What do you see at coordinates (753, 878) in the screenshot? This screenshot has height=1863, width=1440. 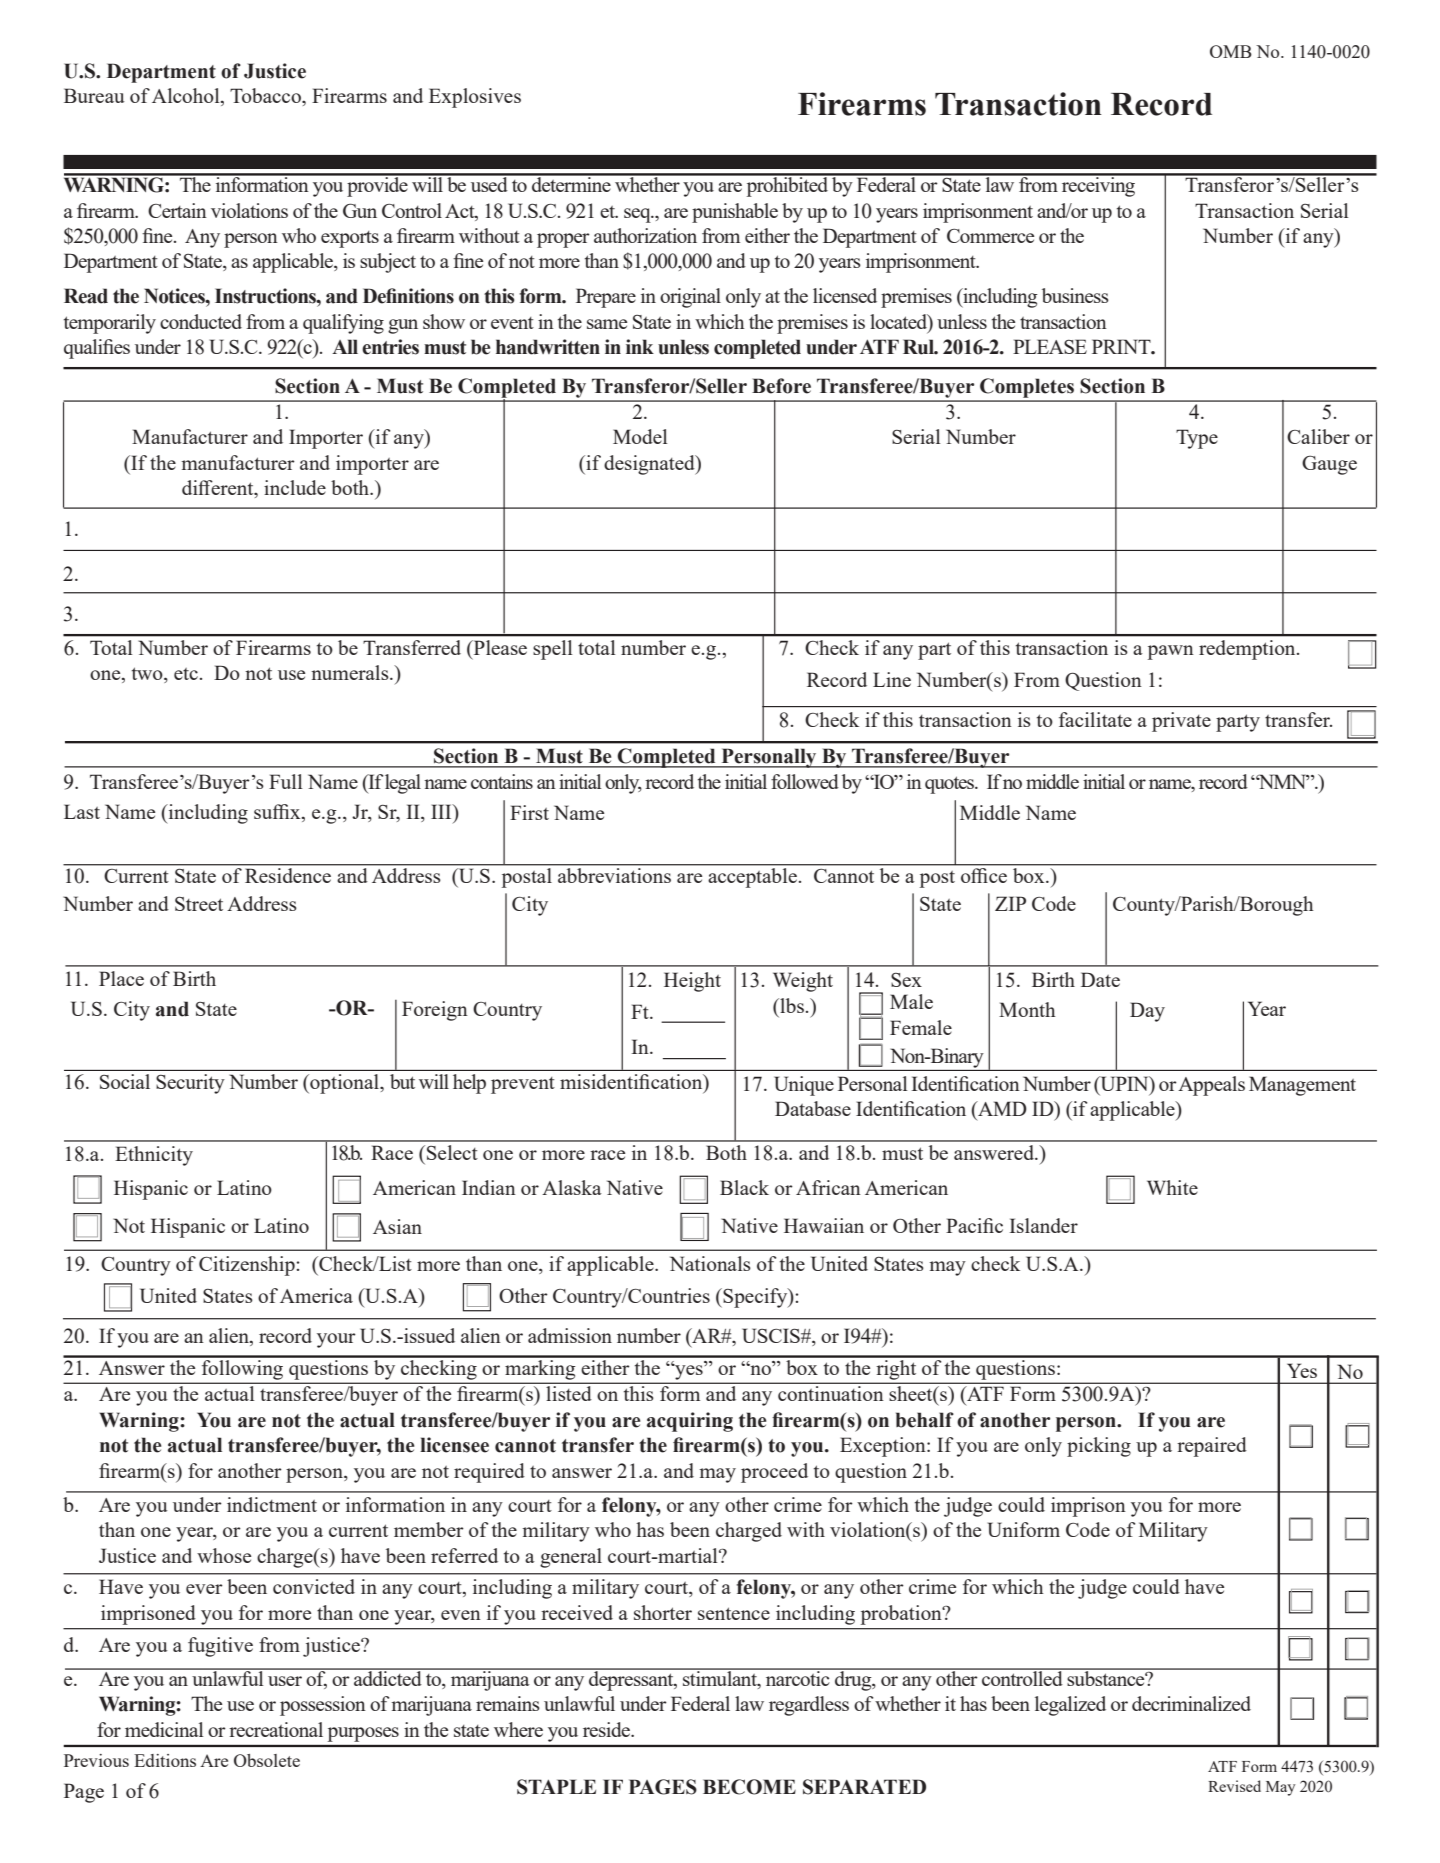 I see `acceptable` at bounding box center [753, 878].
